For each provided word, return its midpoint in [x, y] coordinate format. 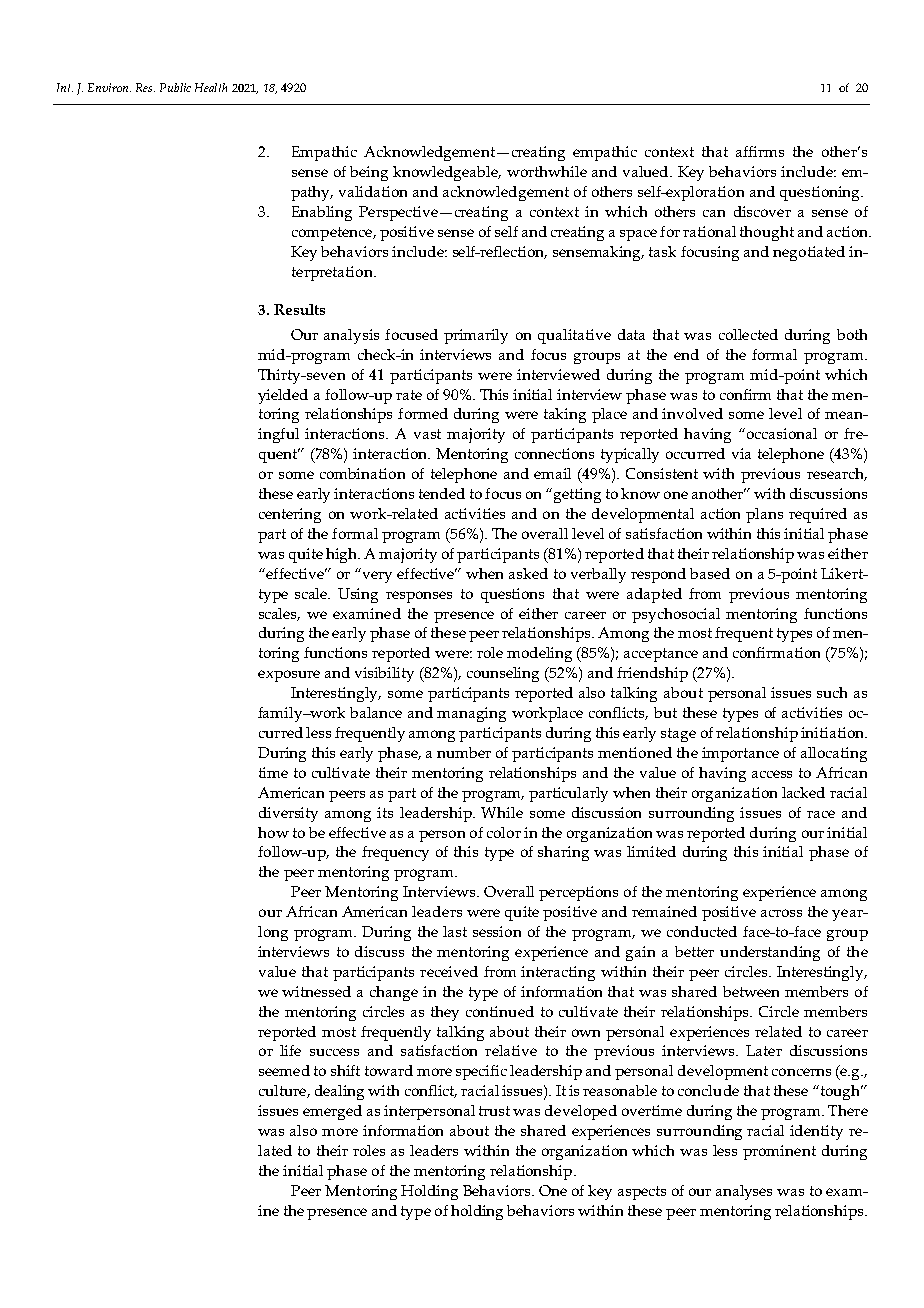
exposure [289, 676]
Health [211, 87]
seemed [284, 1070]
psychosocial [676, 615]
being [369, 173]
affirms [760, 151]
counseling [503, 674]
